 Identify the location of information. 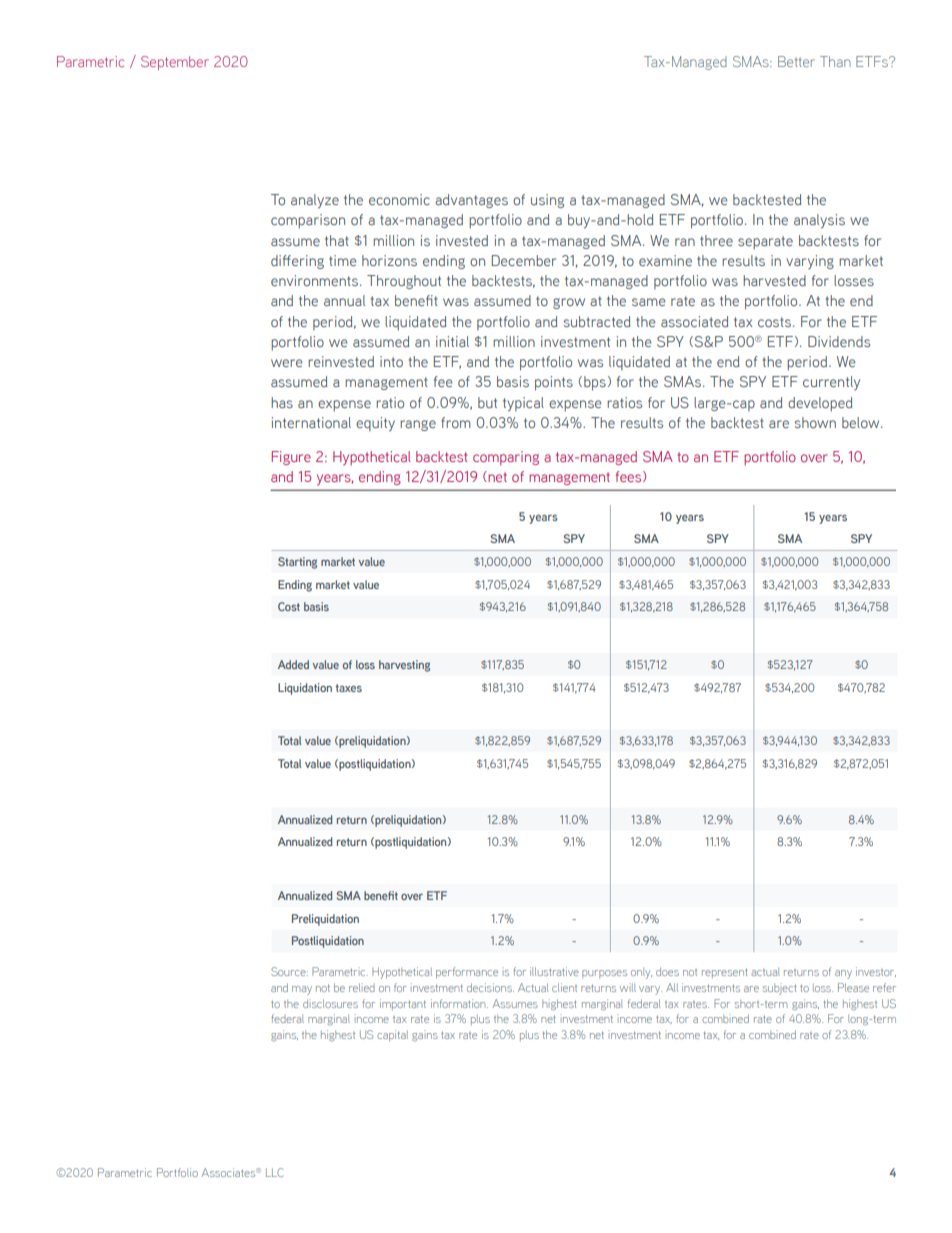
(459, 1003).
